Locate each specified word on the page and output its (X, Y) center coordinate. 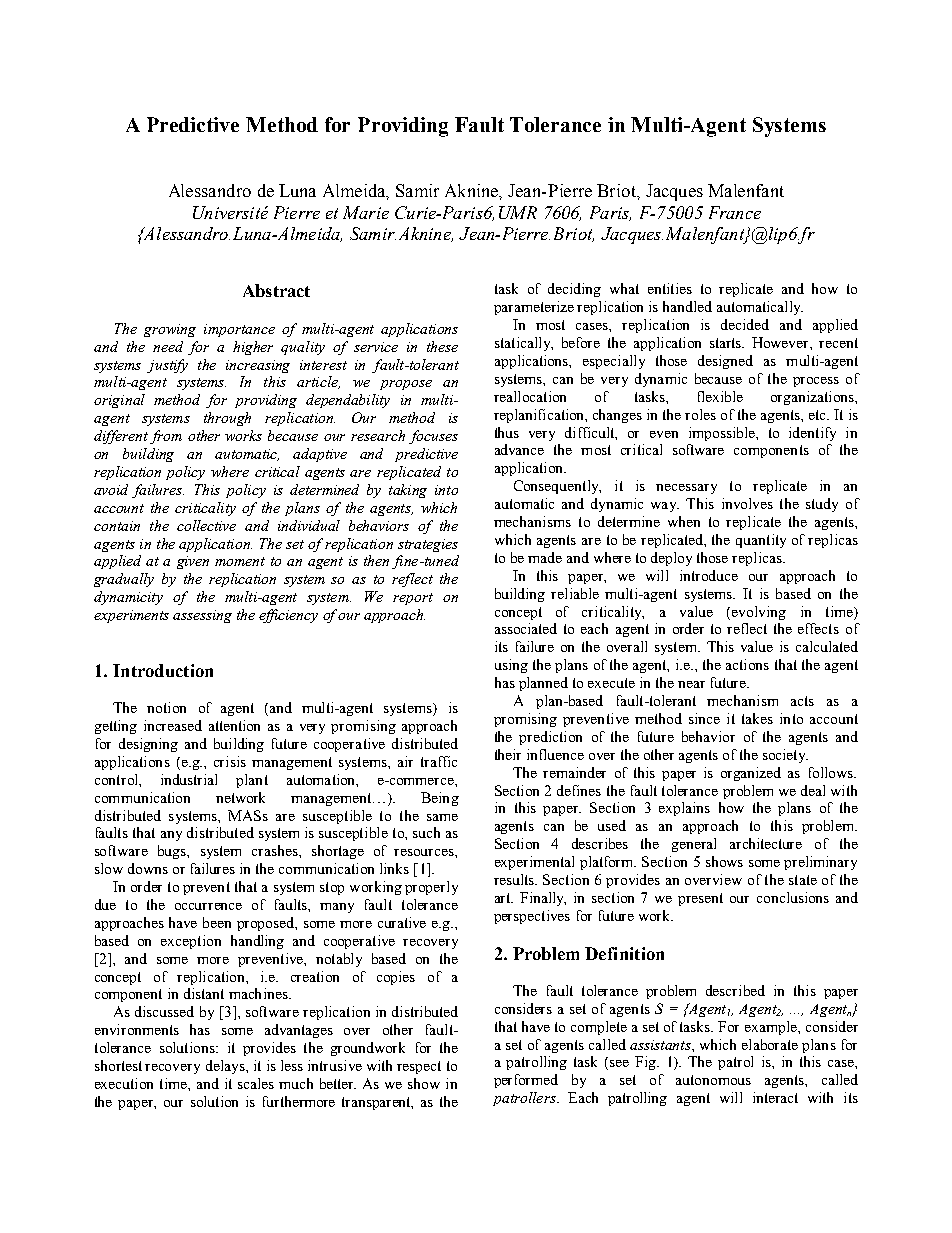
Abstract (276, 290)
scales (256, 1083)
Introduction (163, 670)
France (735, 212)
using (511, 666)
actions (747, 664)
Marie (366, 212)
